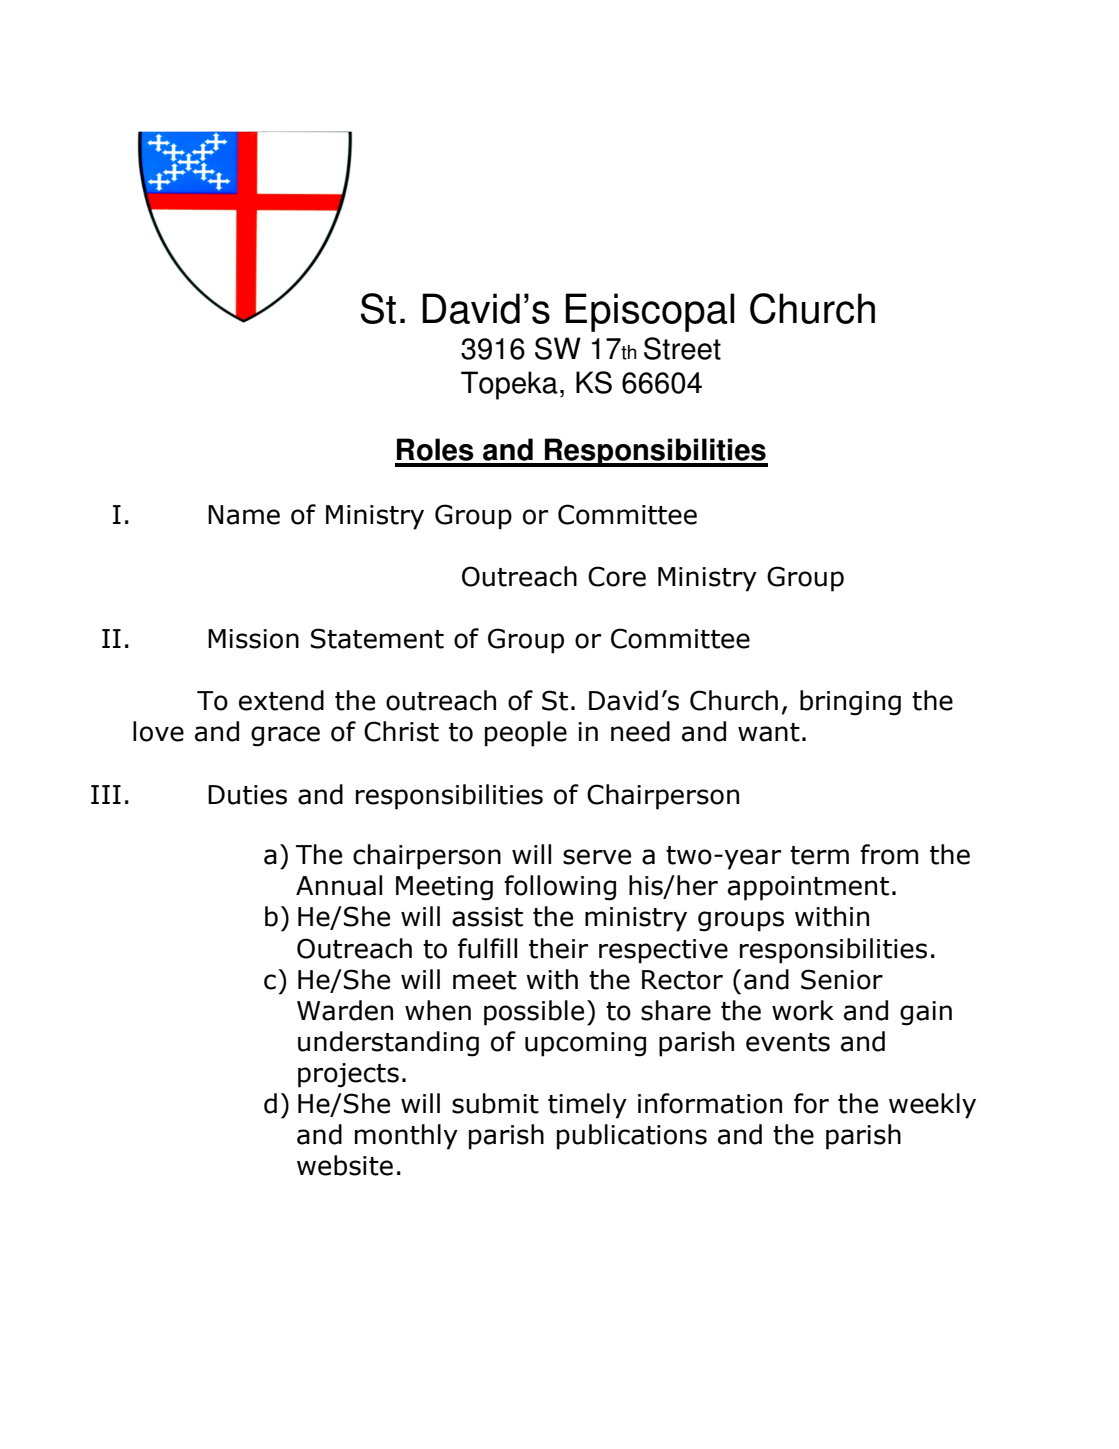 The image size is (1119, 1449). Describe the element at coordinates (560, 888) in the page. I see `following` at that location.
